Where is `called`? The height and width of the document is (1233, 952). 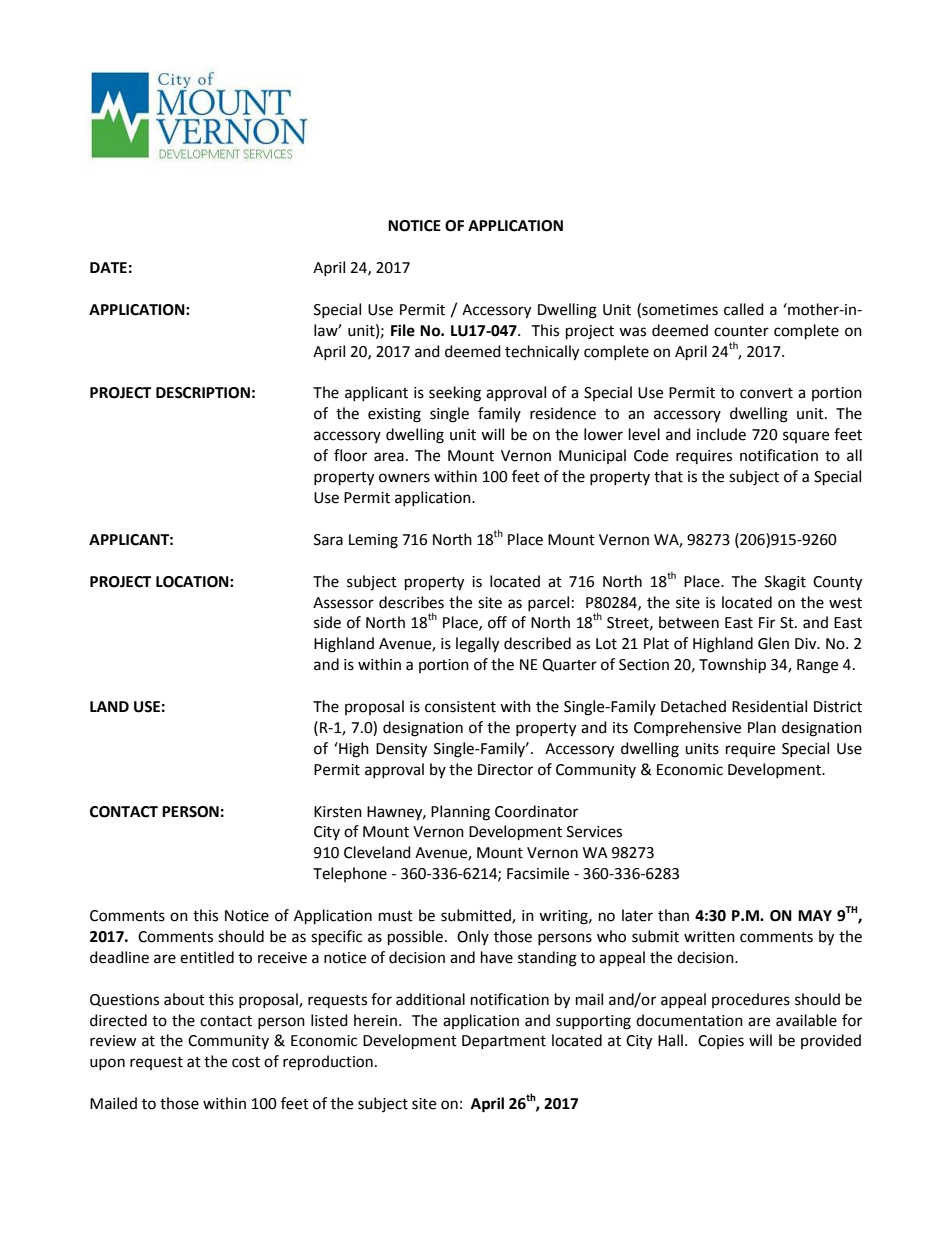 called is located at coordinates (744, 309).
